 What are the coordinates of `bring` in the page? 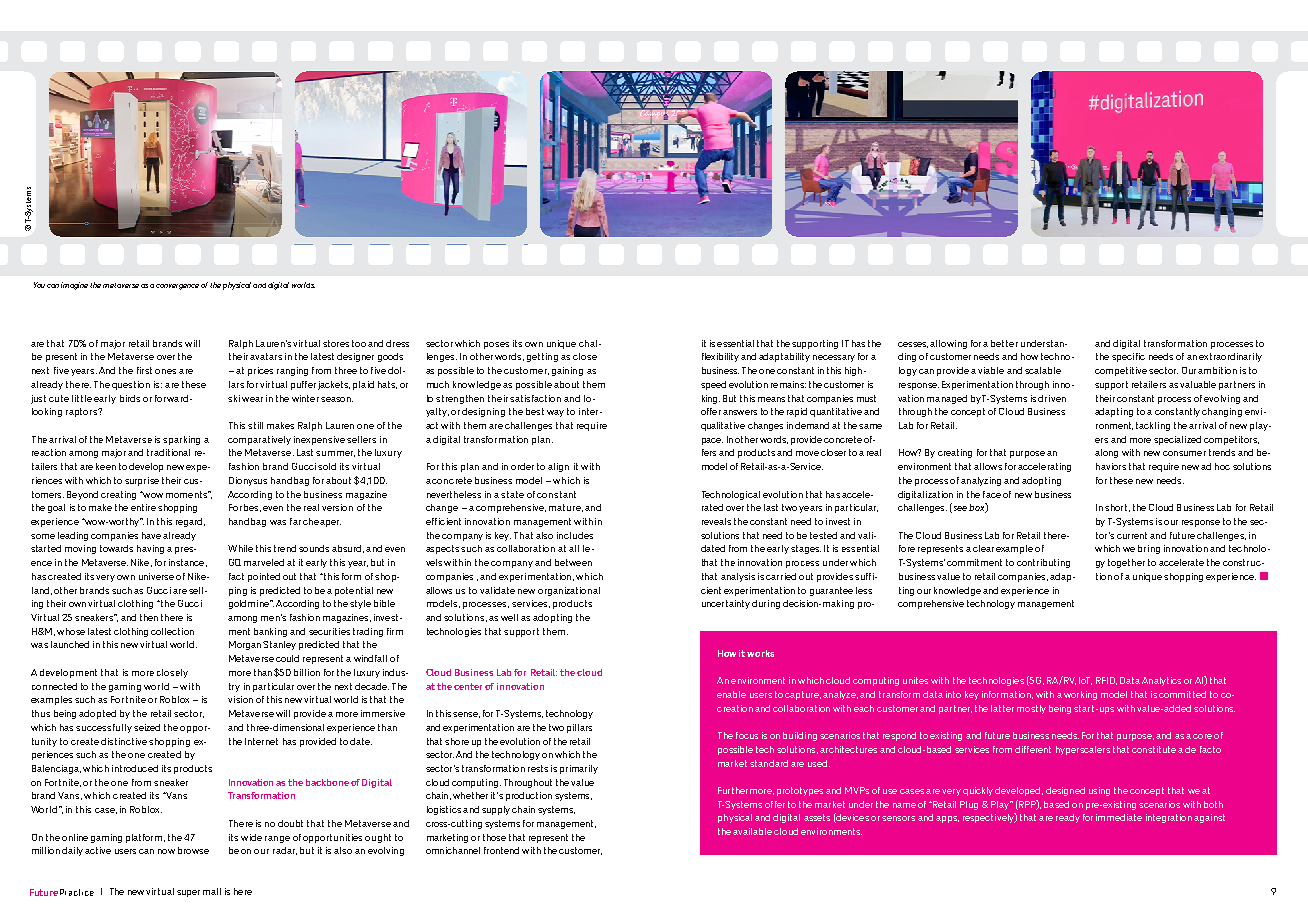 It's located at (1149, 549).
